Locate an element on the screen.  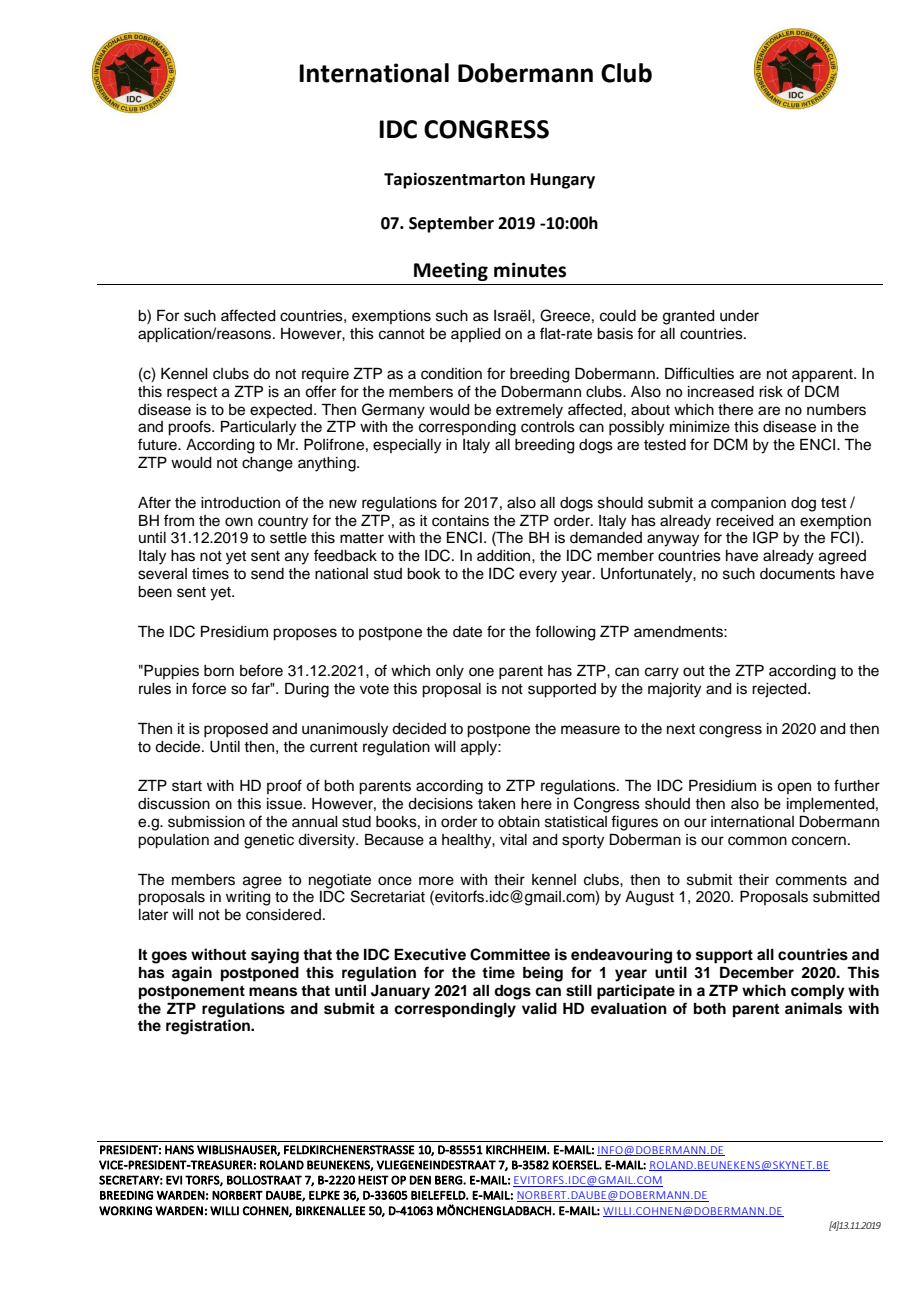
Hungary is located at coordinates (563, 181).
